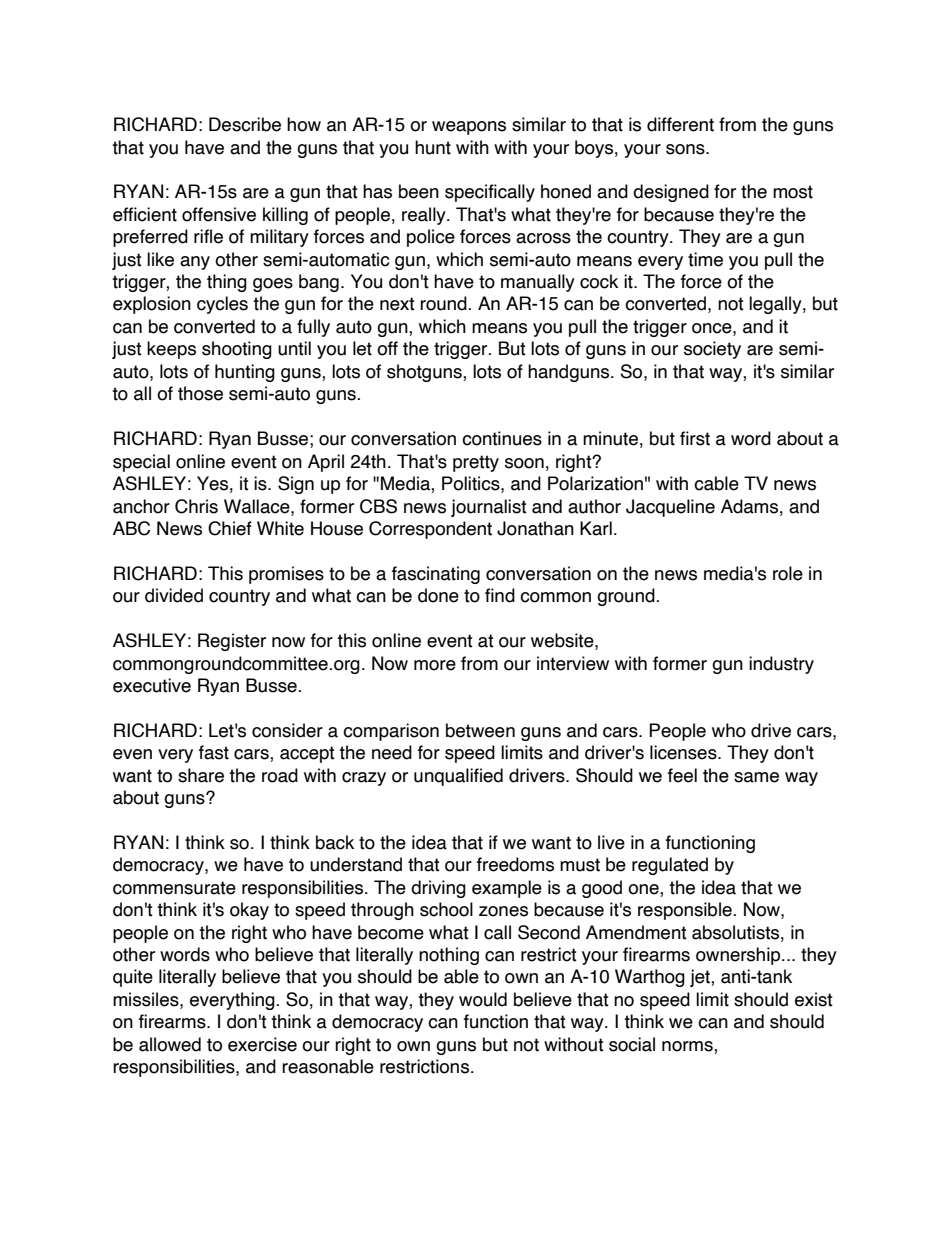  What do you see at coordinates (686, 149) in the document?
I see `sons` at bounding box center [686, 149].
